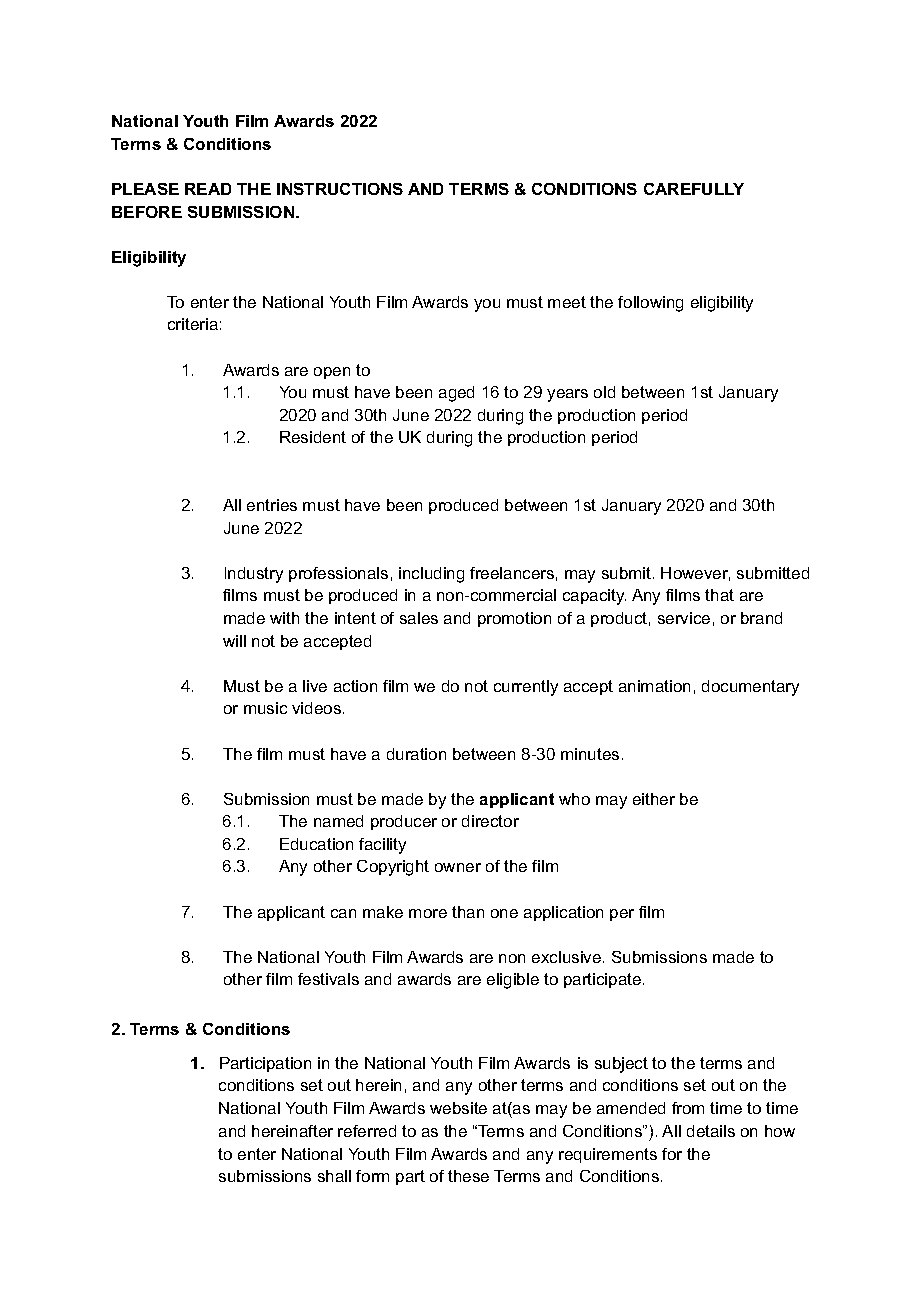 This screenshot has width=924, height=1307. I want to click on these, so click(468, 1176).
